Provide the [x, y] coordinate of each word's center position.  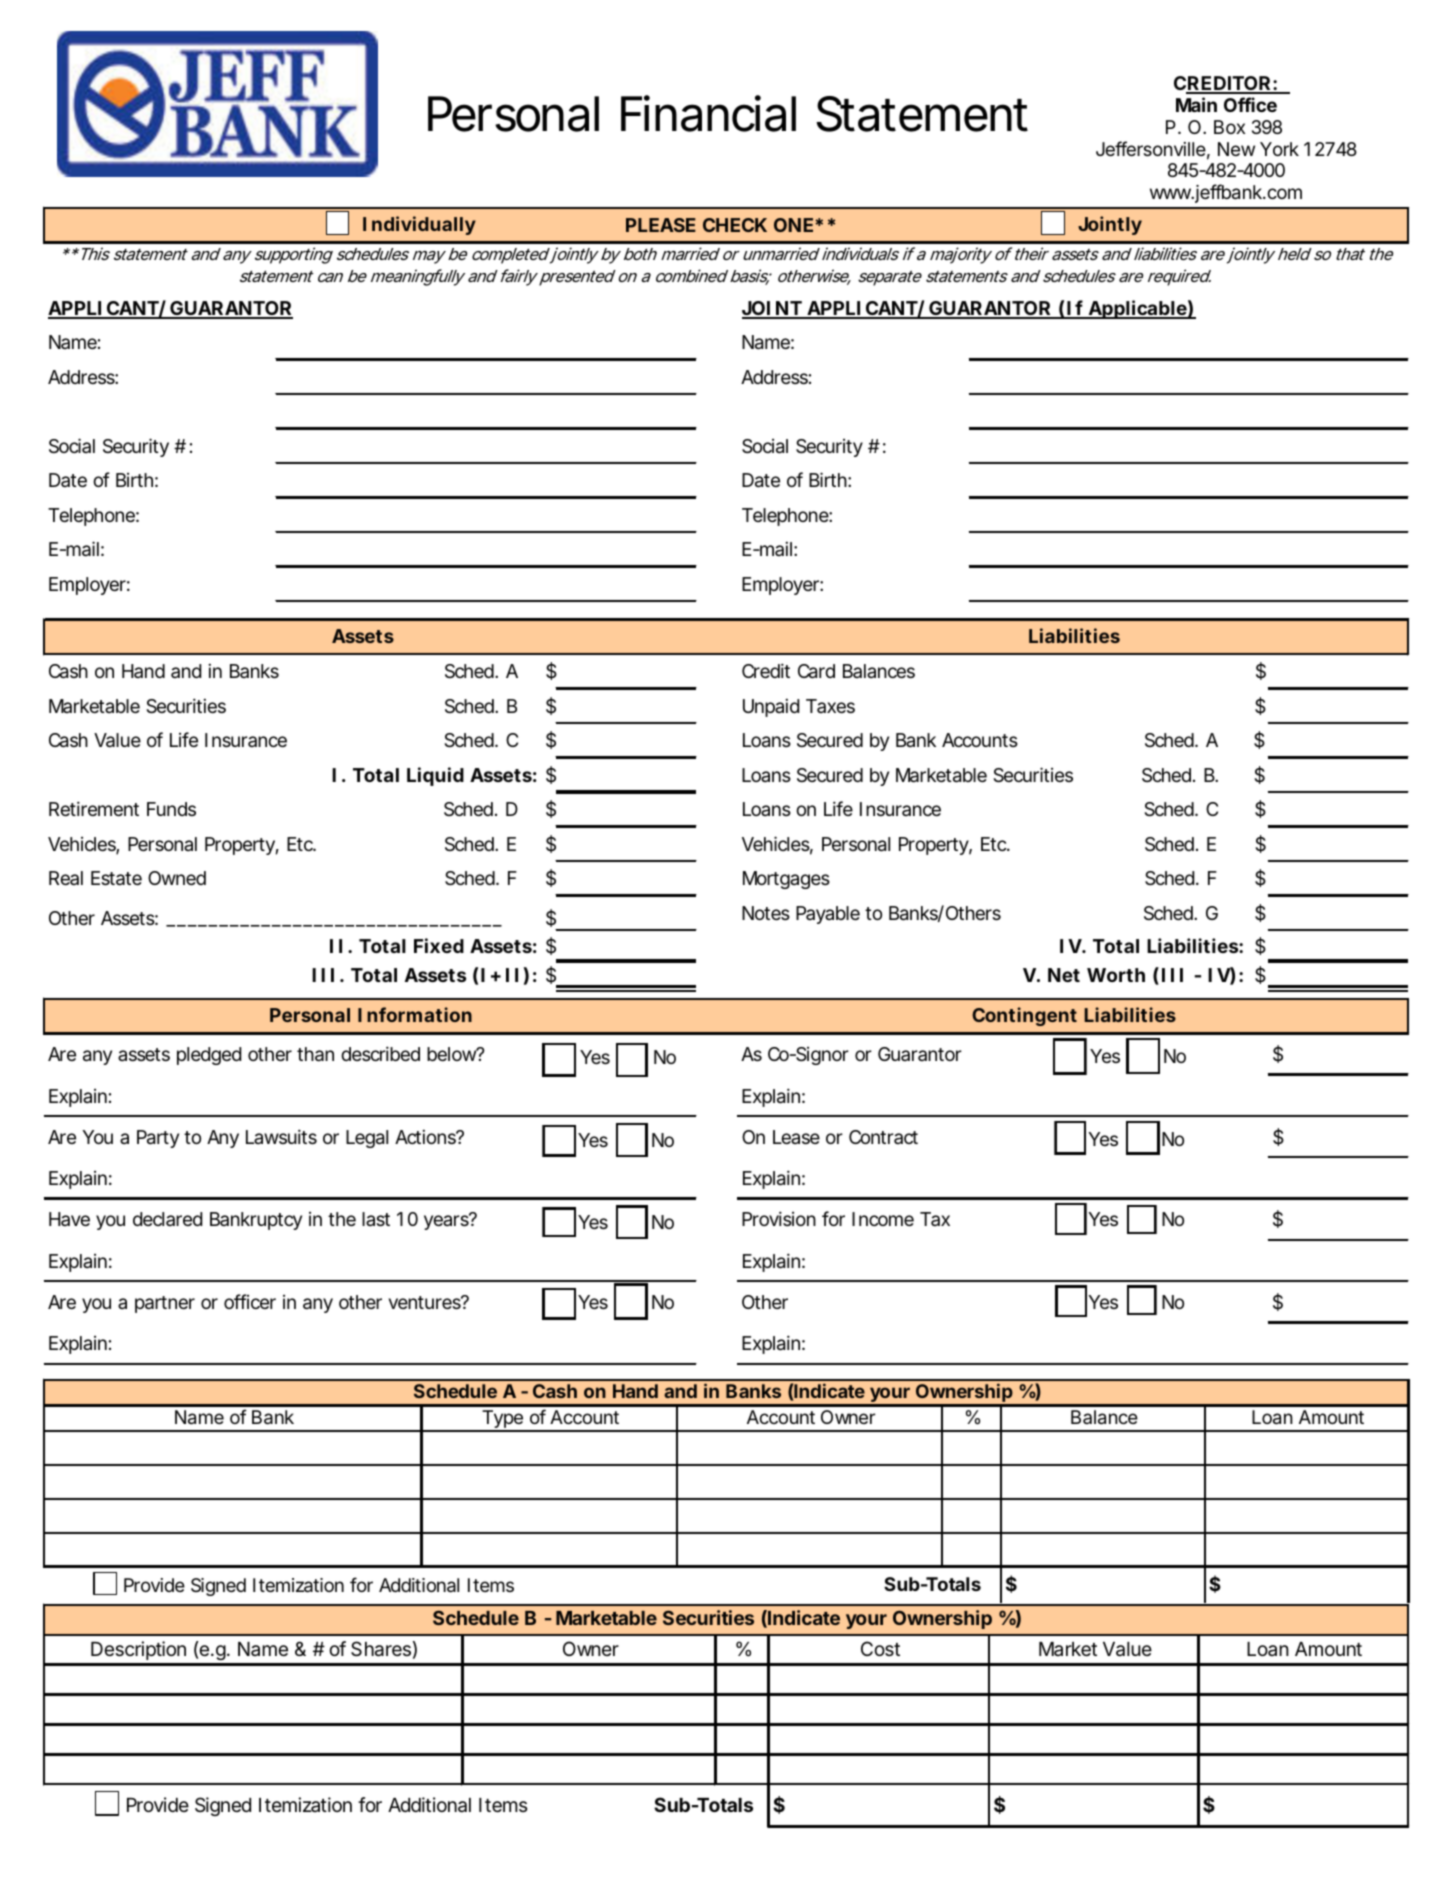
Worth [1116, 975]
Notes [766, 913]
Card [816, 671]
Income [883, 1219]
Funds [171, 809]
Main [1196, 104]
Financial [708, 113]
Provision [779, 1218]
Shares [381, 1649]
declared [167, 1219]
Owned [177, 878]
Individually [419, 225]
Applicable [1137, 309]
